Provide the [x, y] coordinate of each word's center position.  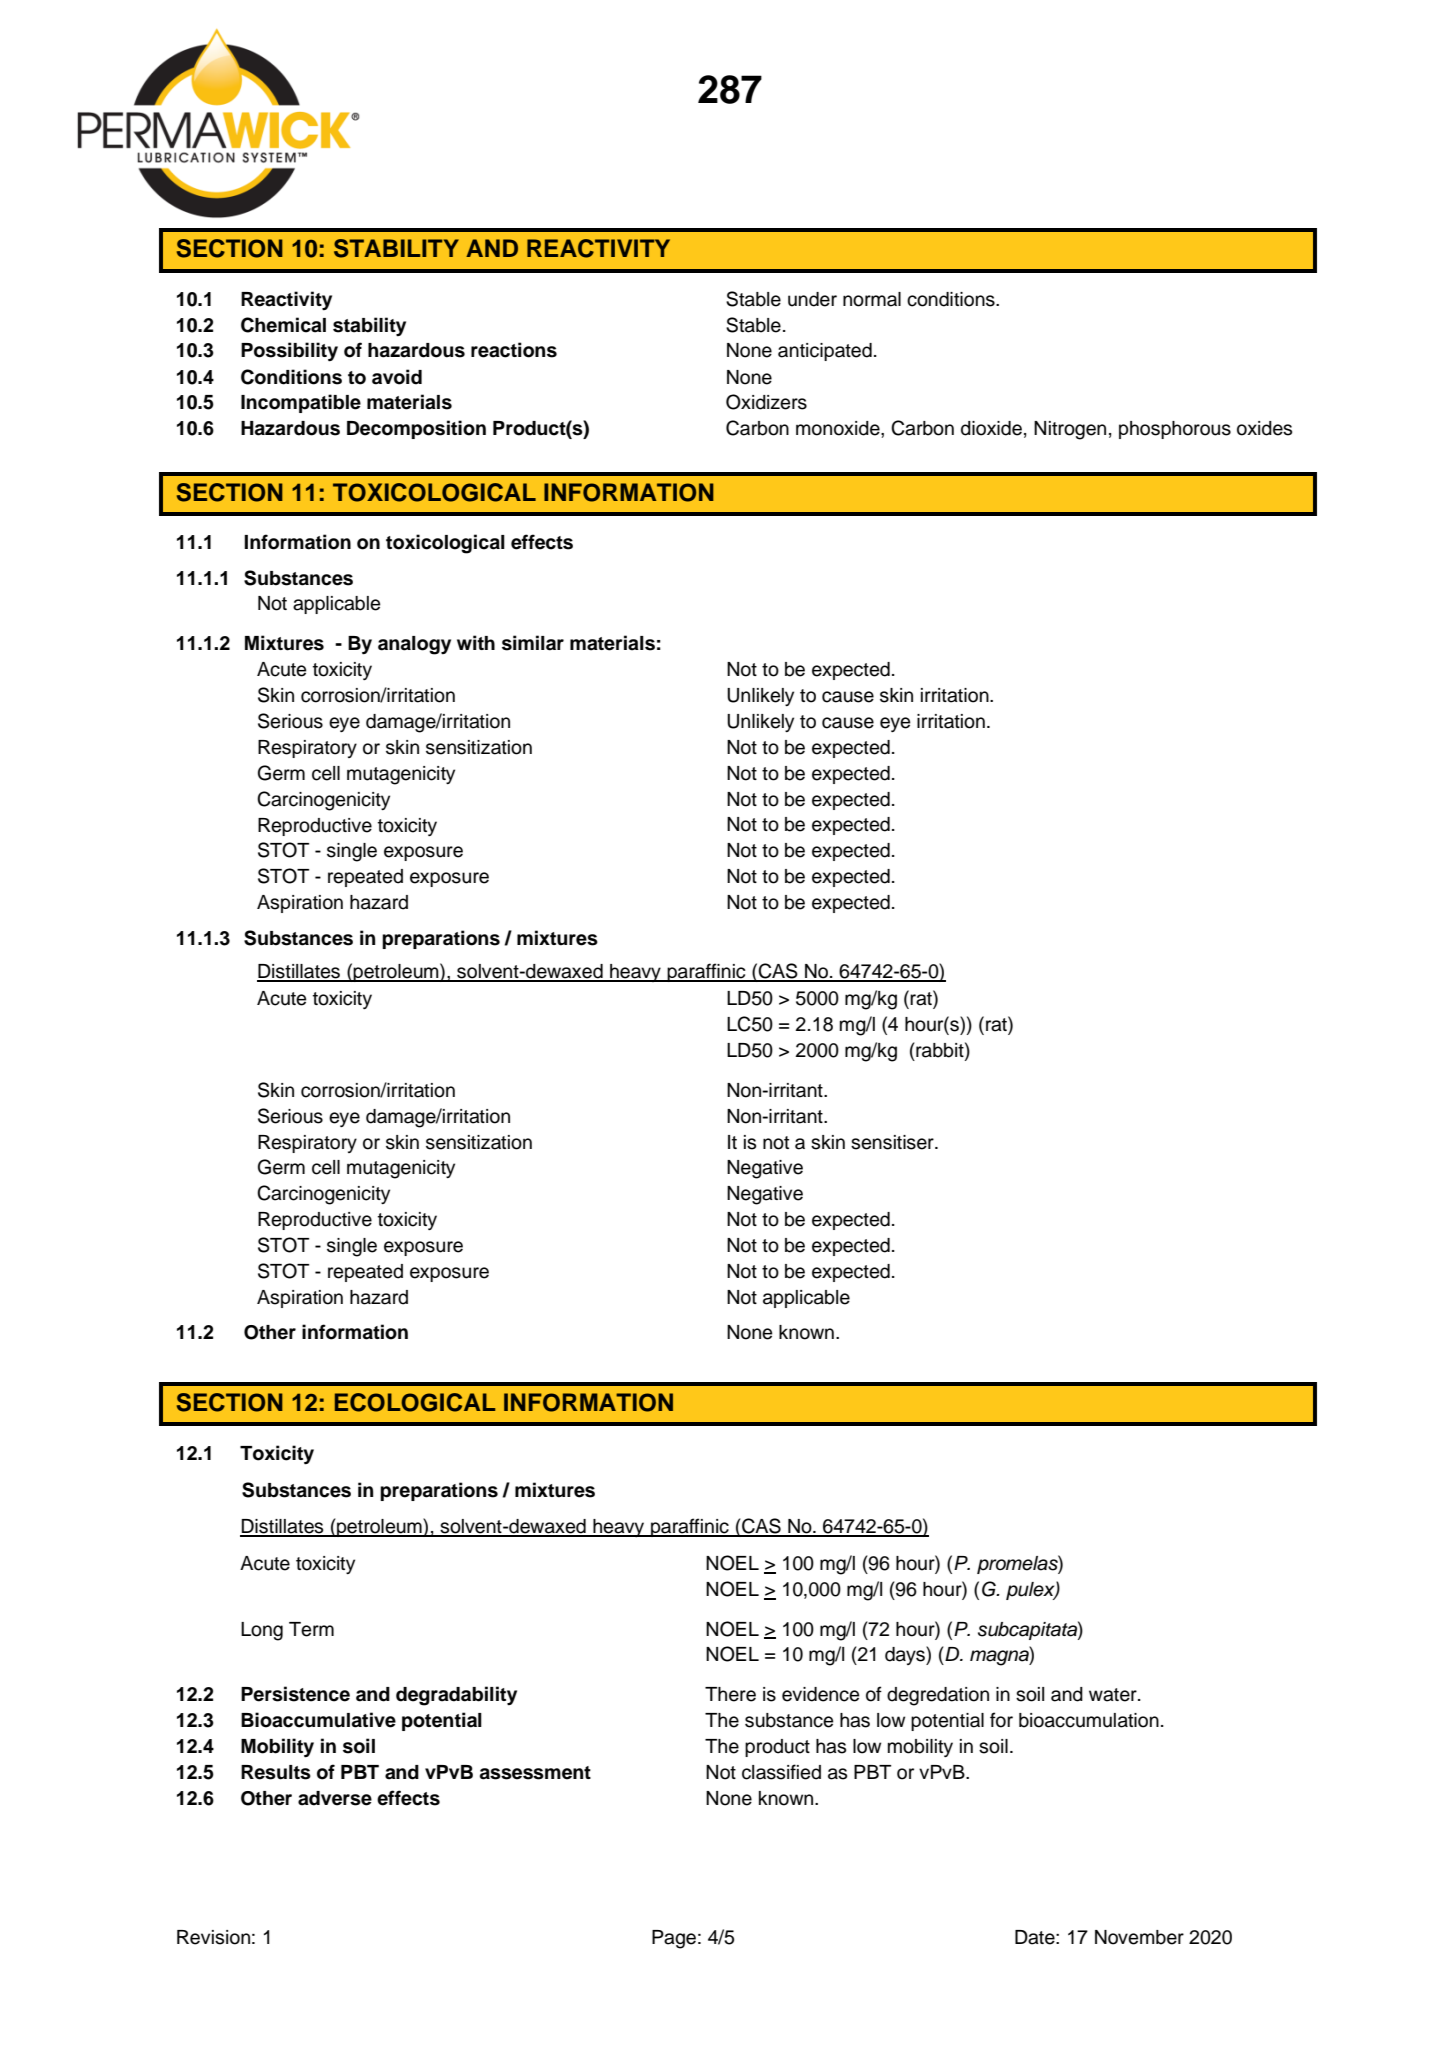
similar [533, 643]
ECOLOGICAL [415, 1402]
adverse [335, 1798]
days [906, 1655]
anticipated [825, 352]
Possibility [289, 352]
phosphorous [1175, 430]
